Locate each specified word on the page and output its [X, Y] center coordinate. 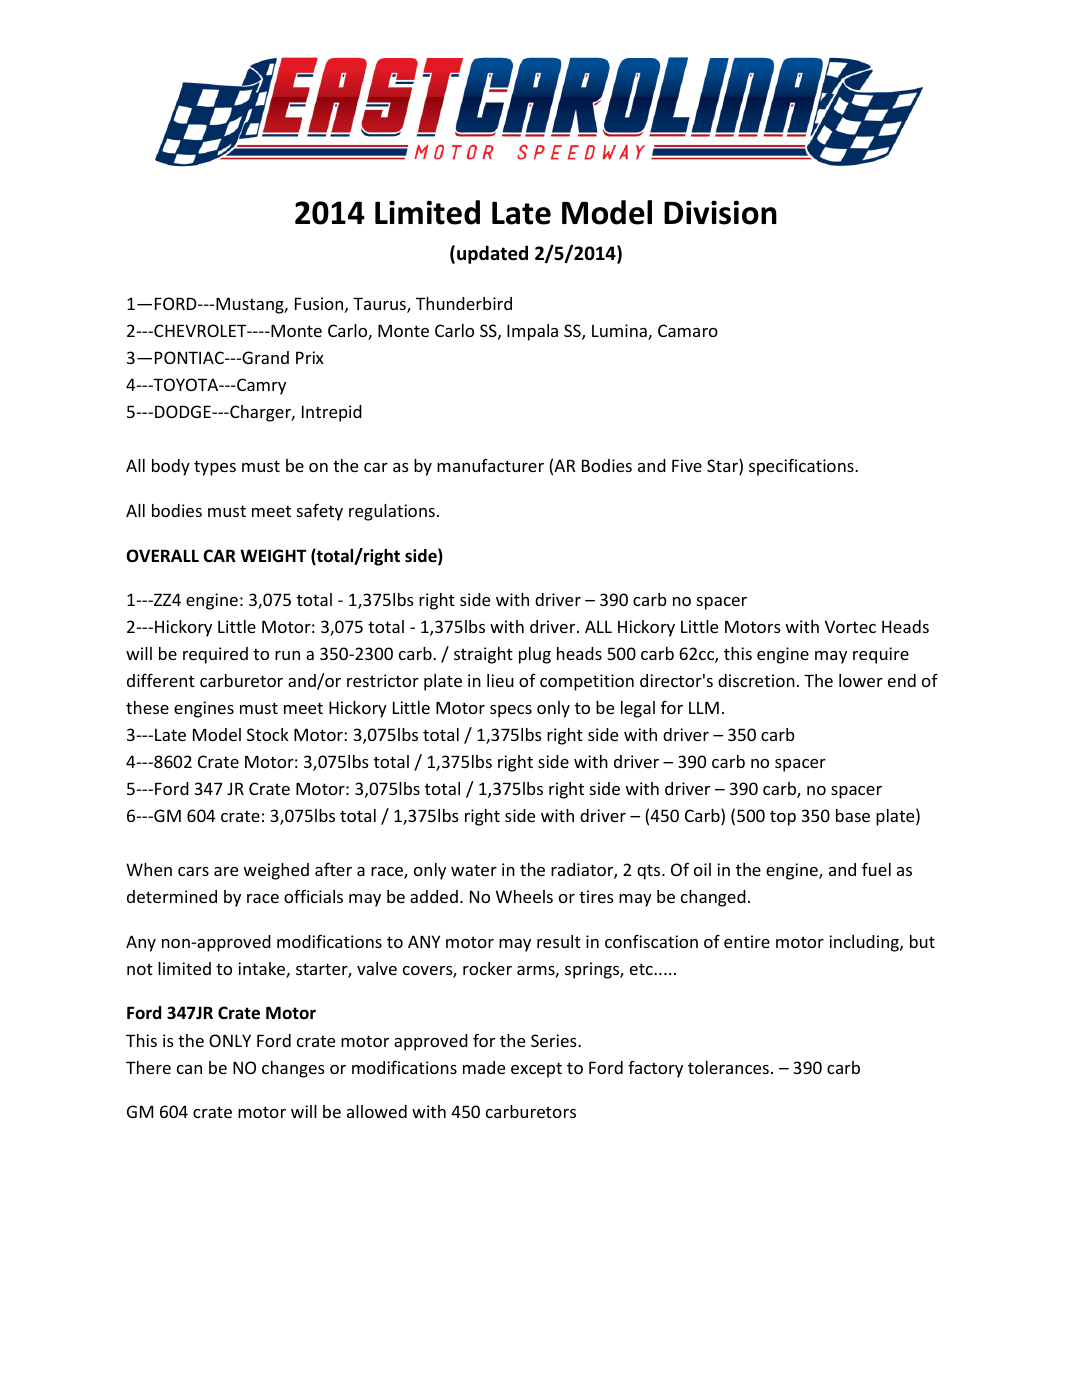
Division [720, 212]
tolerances [728, 1067]
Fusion [319, 303]
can [189, 1069]
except [536, 1070]
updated [492, 254]
